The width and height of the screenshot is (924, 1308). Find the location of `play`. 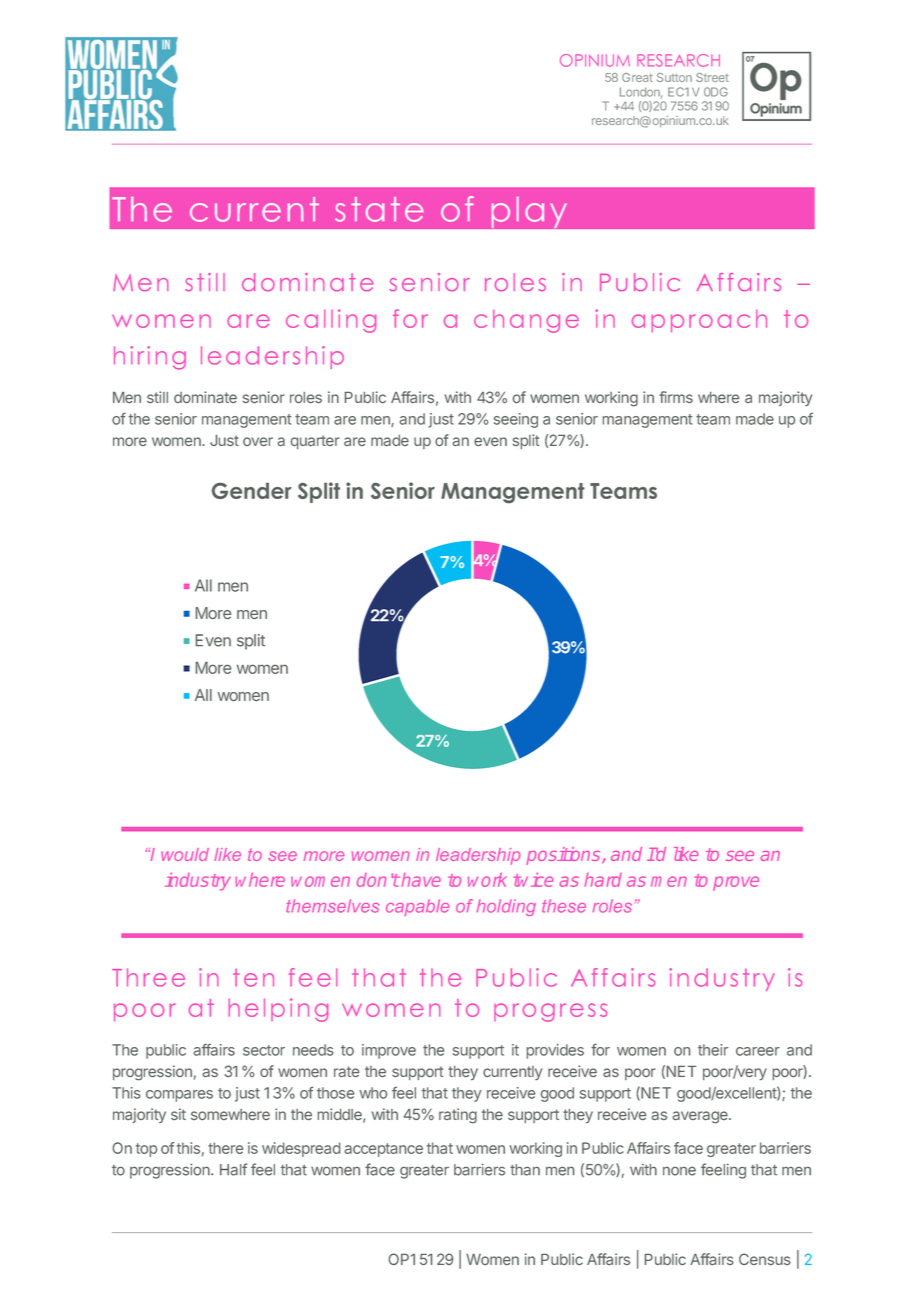

play is located at coordinates (526, 215).
